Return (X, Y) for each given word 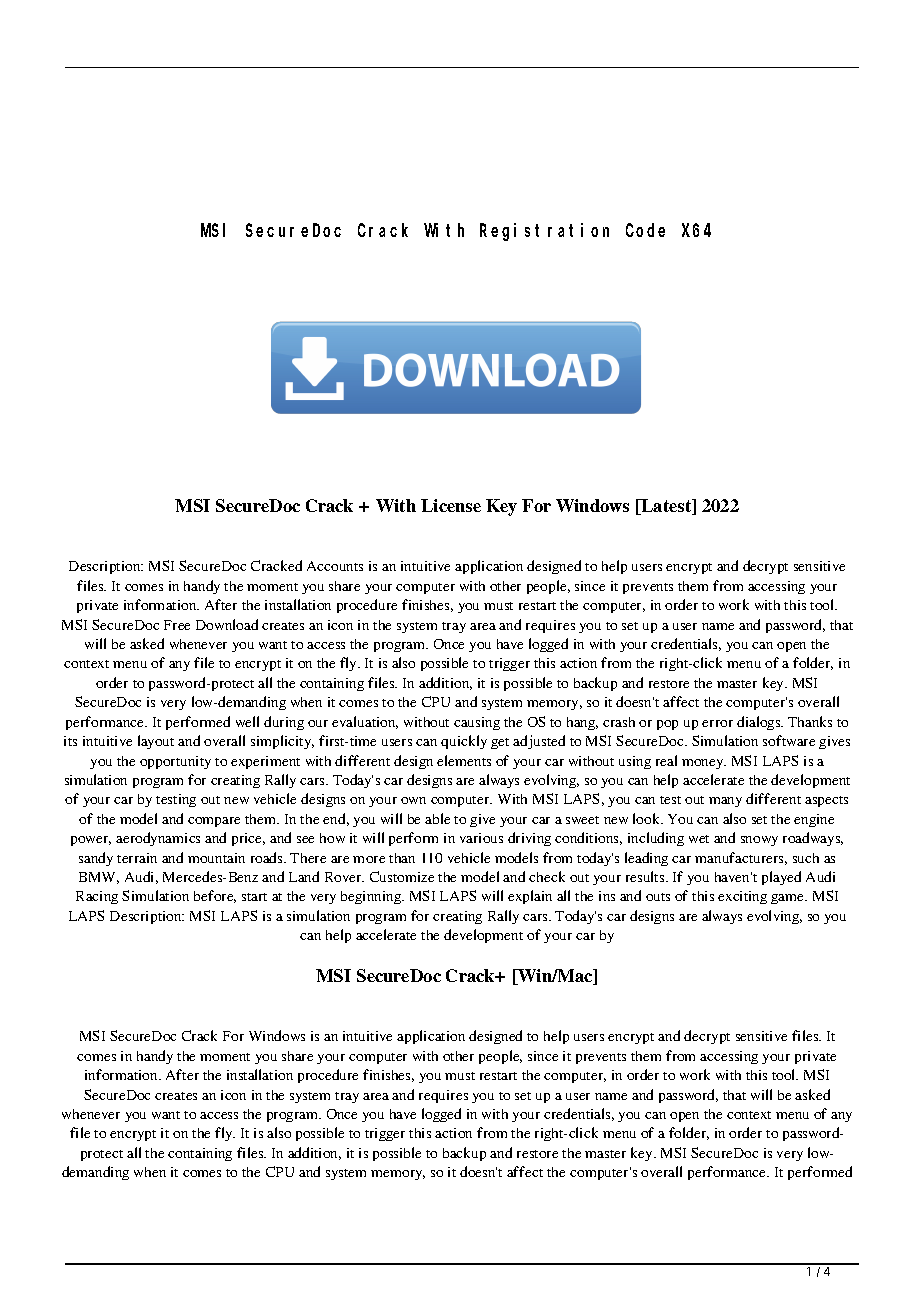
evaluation (365, 722)
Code (645, 230)
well (247, 721)
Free (177, 625)
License (451, 505)
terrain (137, 858)
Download (227, 624)
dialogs (760, 723)
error (717, 723)
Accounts (335, 566)
